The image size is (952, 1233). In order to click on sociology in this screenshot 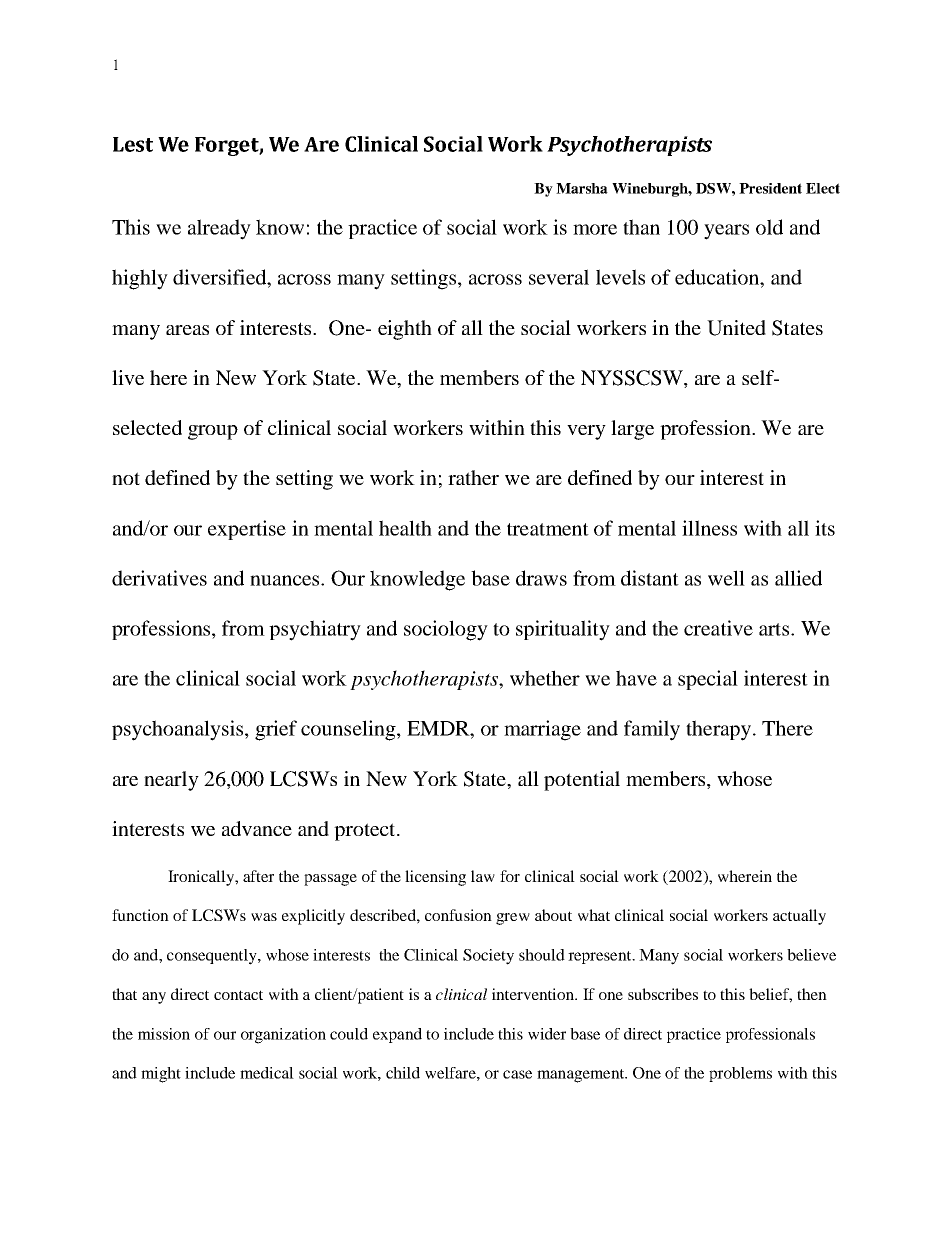, I will do `click(446, 630)`.
